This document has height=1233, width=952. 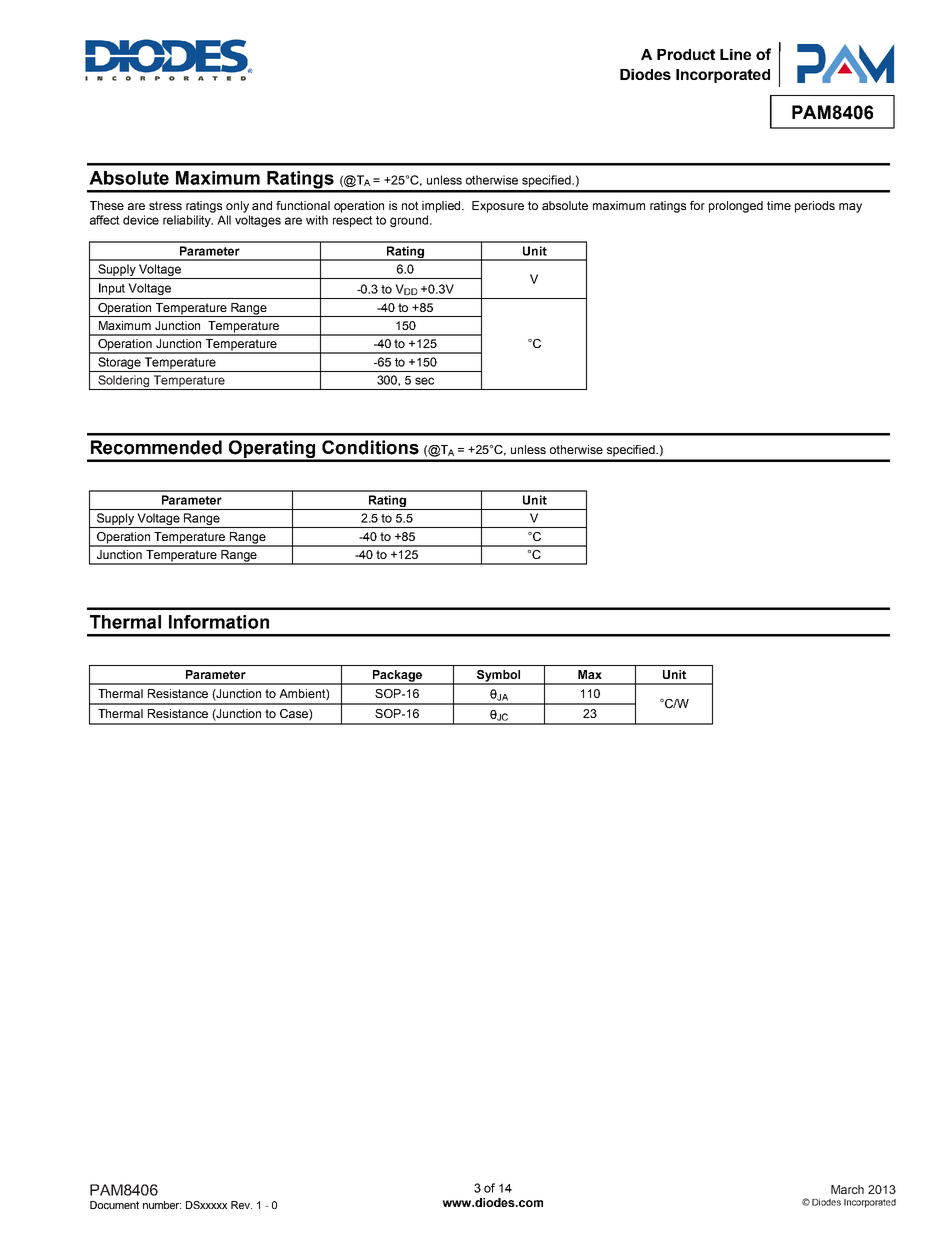 I want to click on March, so click(x=847, y=1189).
